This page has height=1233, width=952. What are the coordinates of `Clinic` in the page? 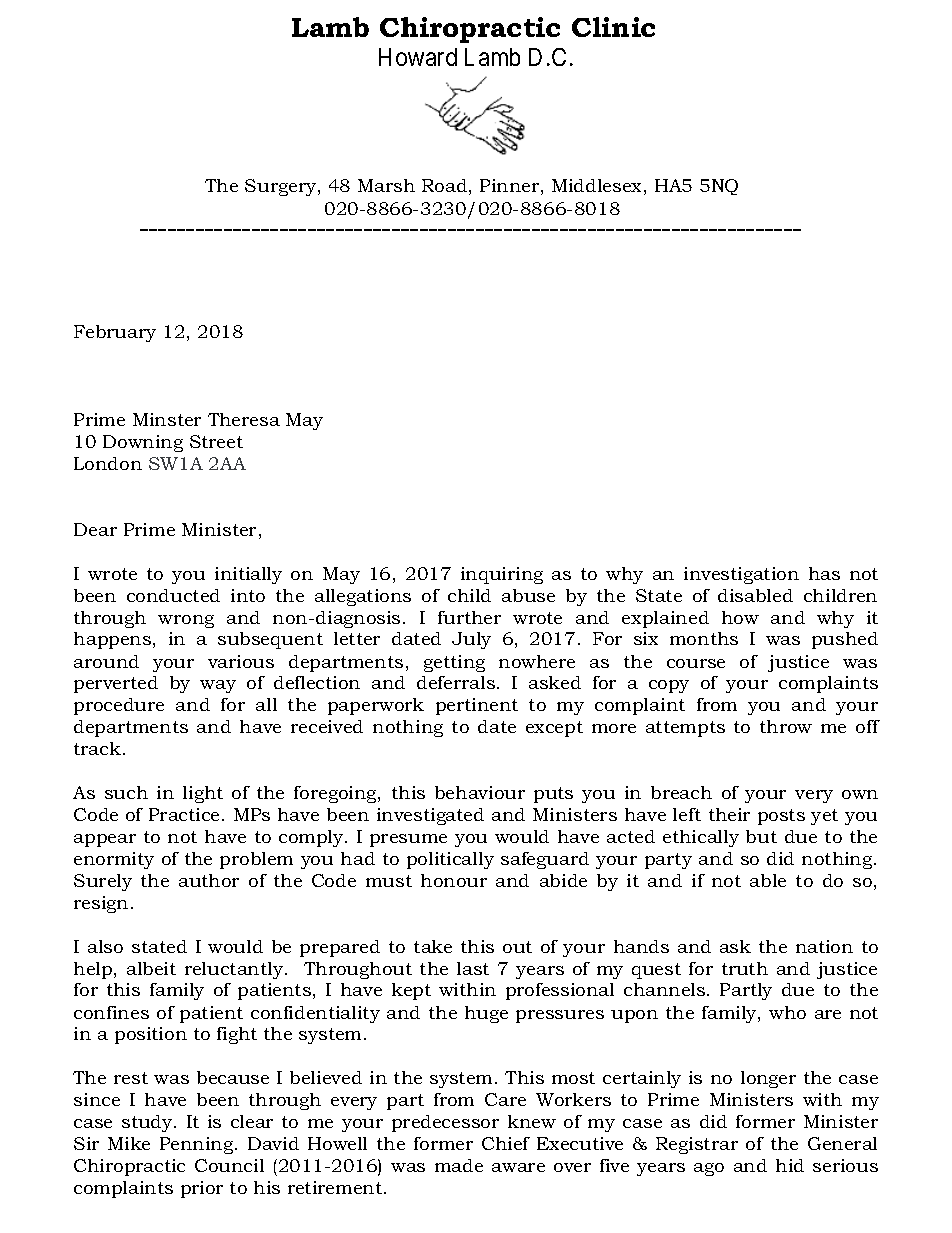 It's located at (613, 27).
